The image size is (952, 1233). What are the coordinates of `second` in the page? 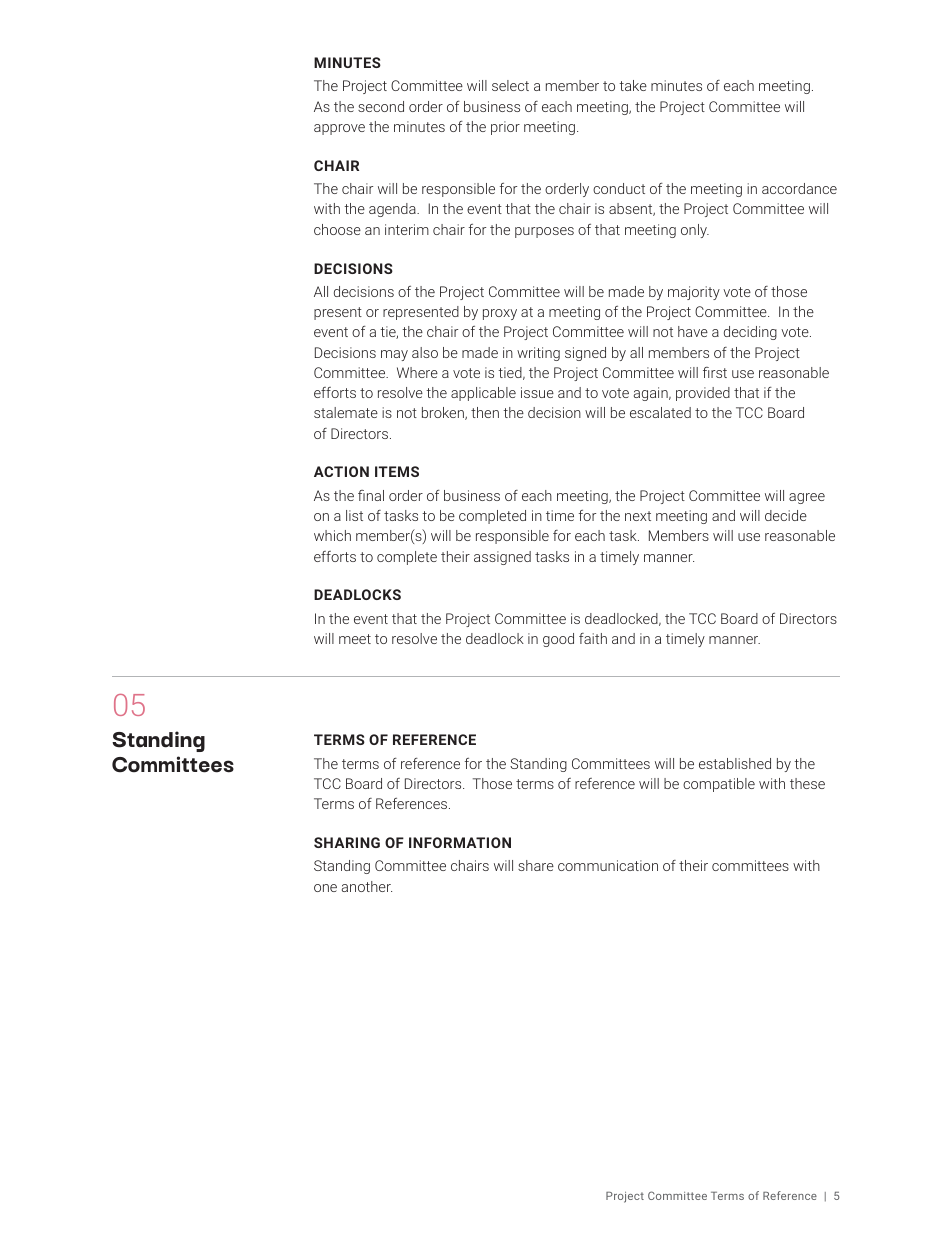 It's located at (381, 106).
